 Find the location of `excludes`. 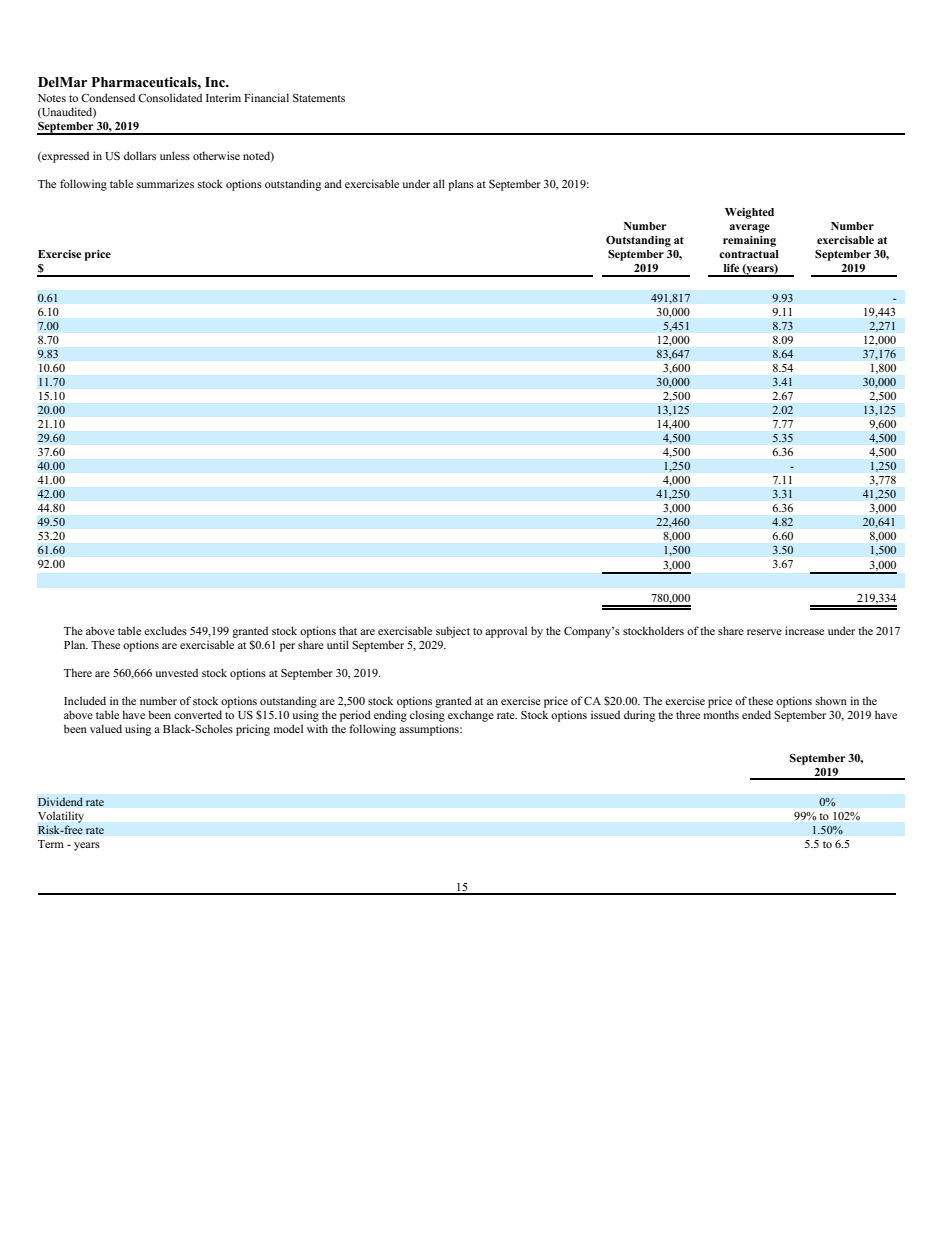

excludes is located at coordinates (165, 630).
